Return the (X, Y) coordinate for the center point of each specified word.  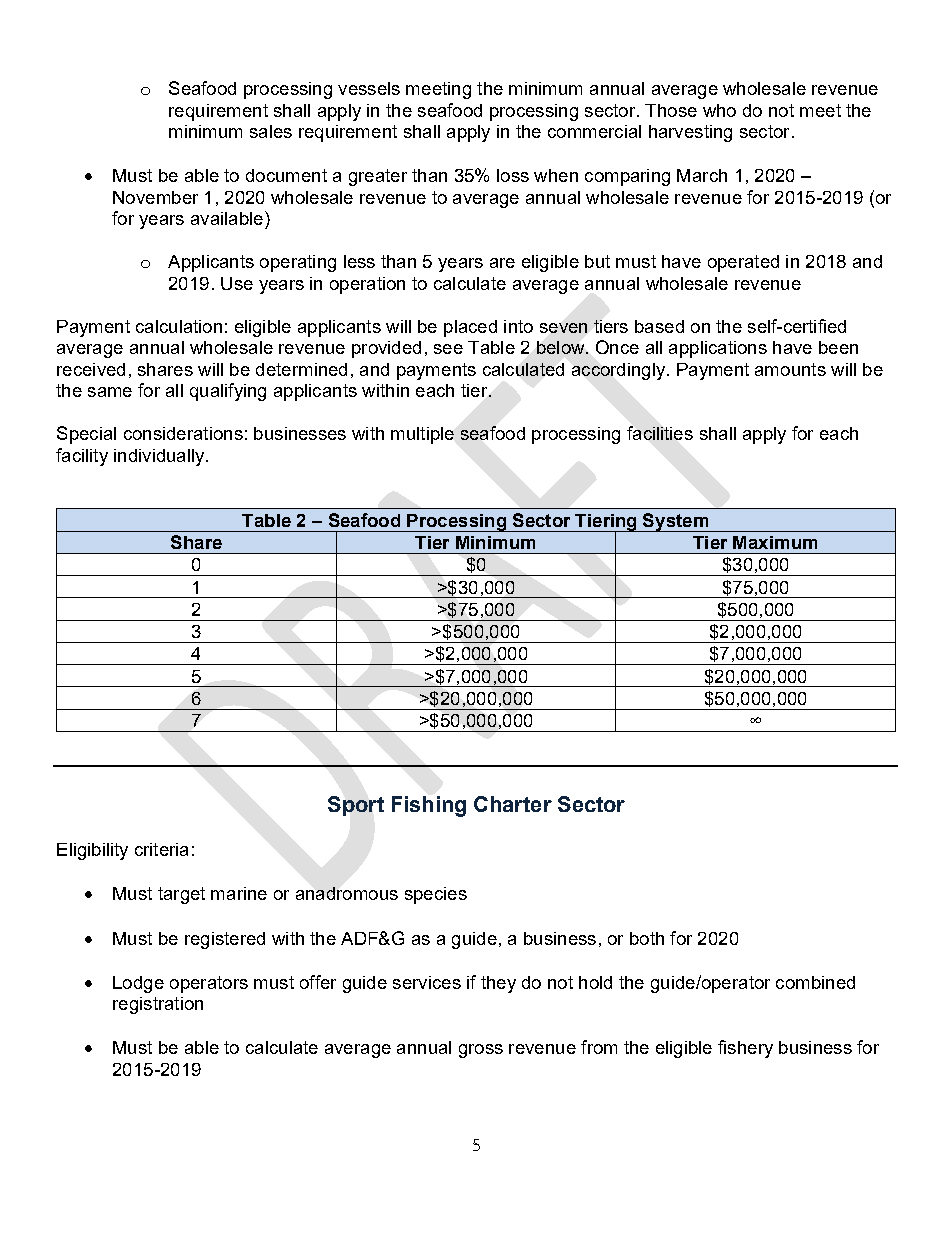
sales (271, 131)
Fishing (429, 806)
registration (158, 1005)
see (448, 349)
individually (160, 457)
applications (718, 349)
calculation (179, 326)
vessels (369, 88)
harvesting (690, 133)
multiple (422, 435)
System (676, 522)
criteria (161, 849)
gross (481, 1051)
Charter (513, 804)
